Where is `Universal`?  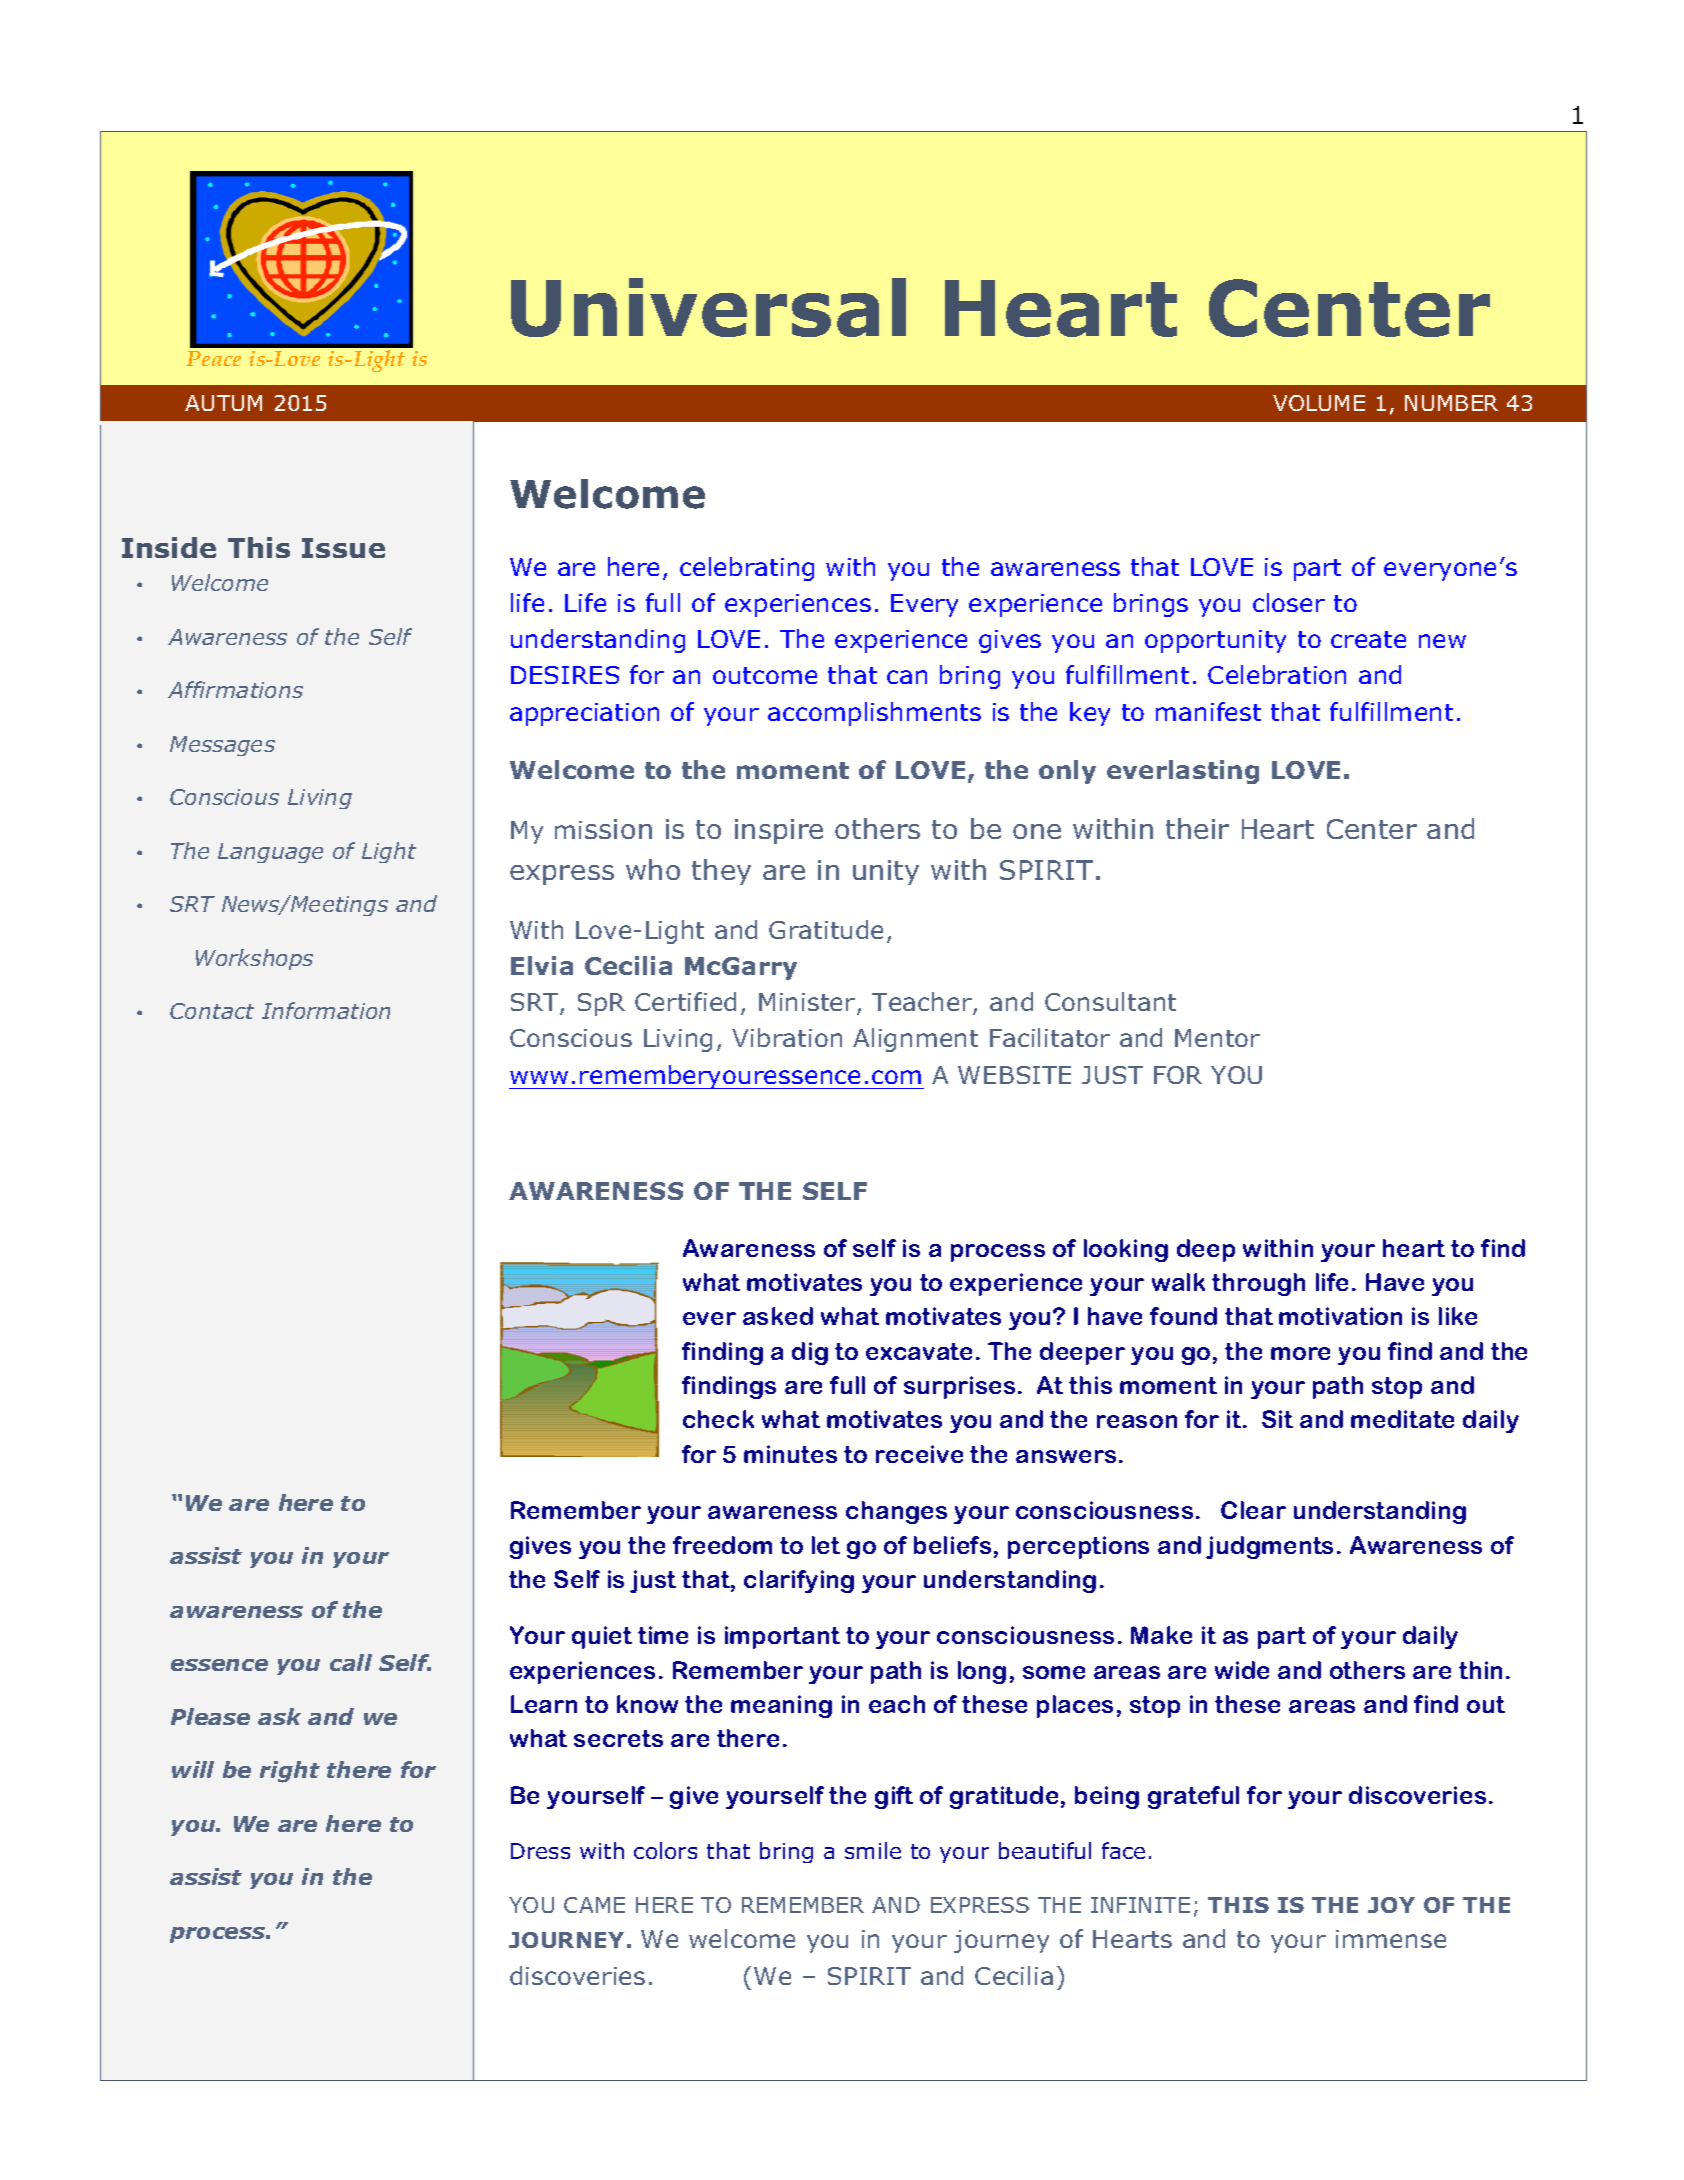 Universal is located at coordinates (708, 307).
